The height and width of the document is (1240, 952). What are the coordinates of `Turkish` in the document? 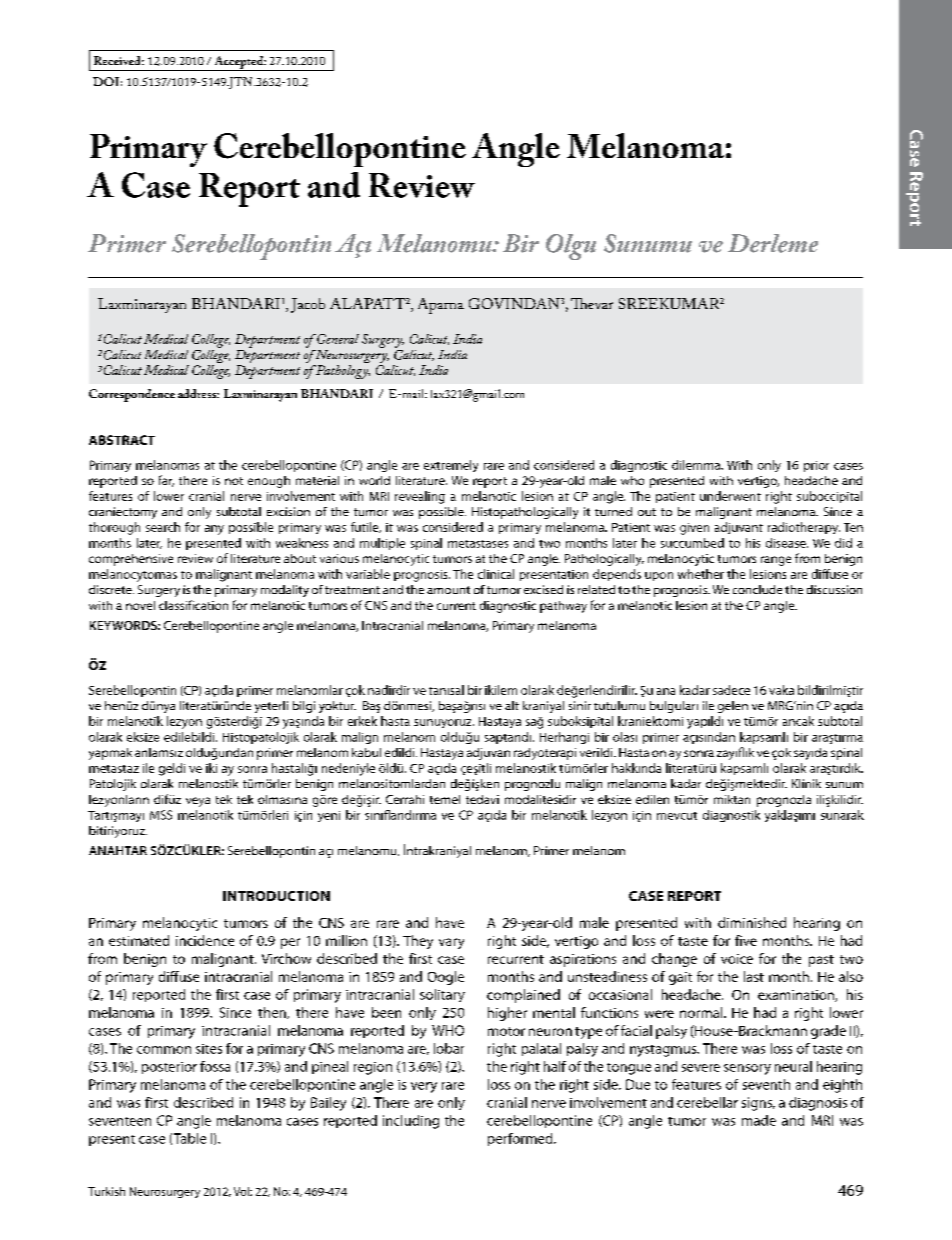 It's located at (106, 1191).
